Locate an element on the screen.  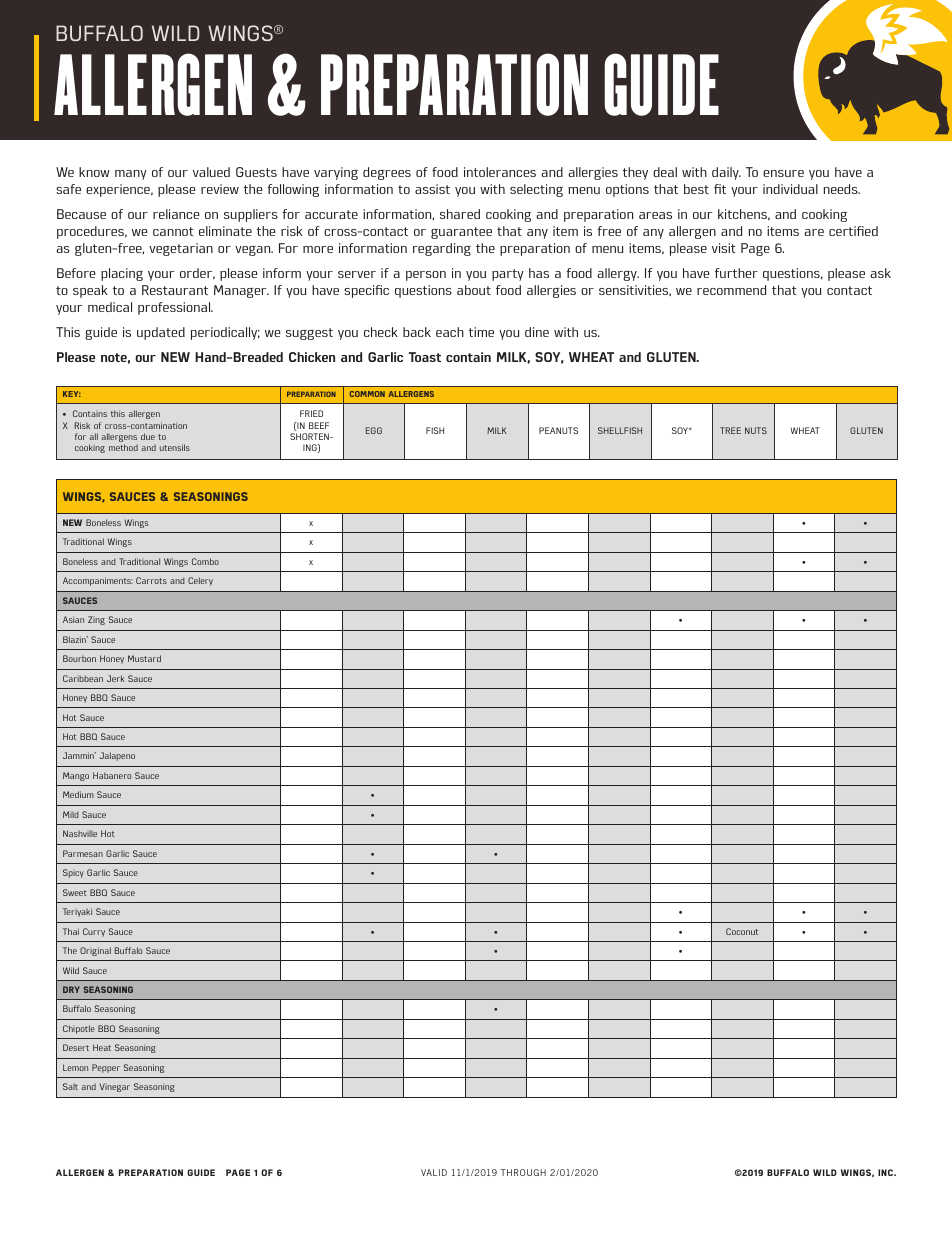
VALID is located at coordinates (434, 1172).
